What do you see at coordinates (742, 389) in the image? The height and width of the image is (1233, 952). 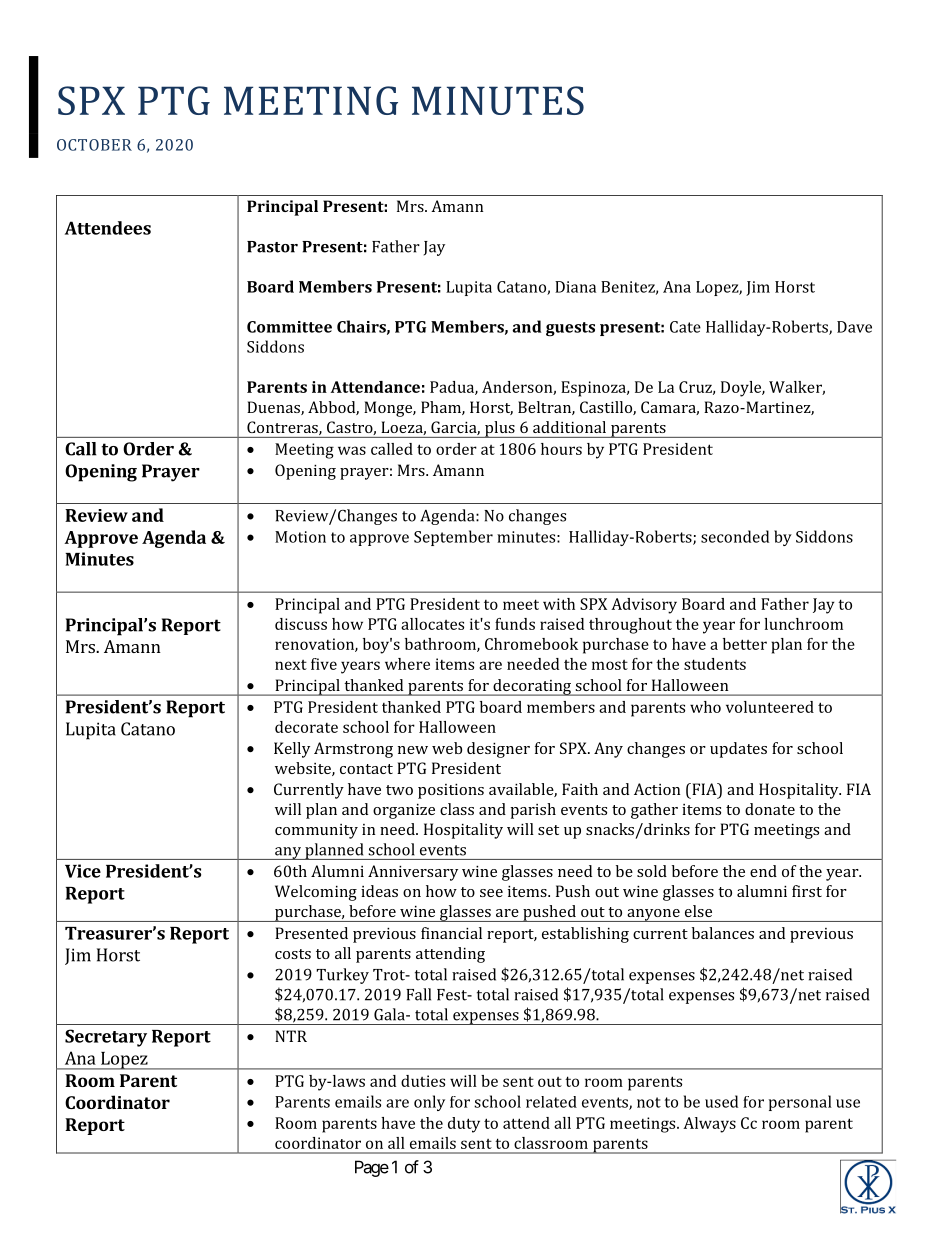 I see `Doyle` at bounding box center [742, 389].
